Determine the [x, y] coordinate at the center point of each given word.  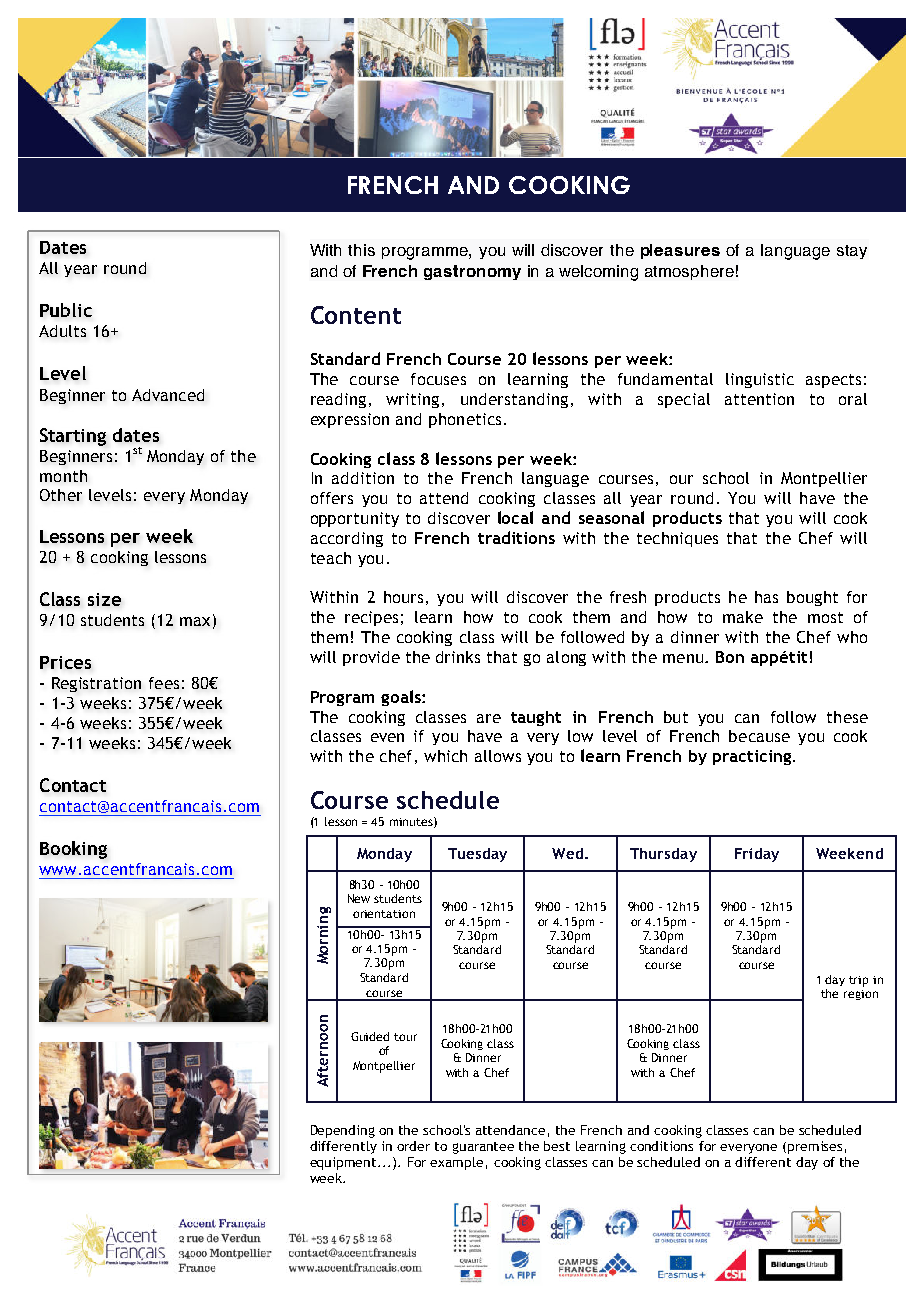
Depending [343, 1131]
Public [66, 310]
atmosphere [689, 272]
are [489, 718]
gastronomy [472, 272]
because [759, 736]
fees [164, 683]
